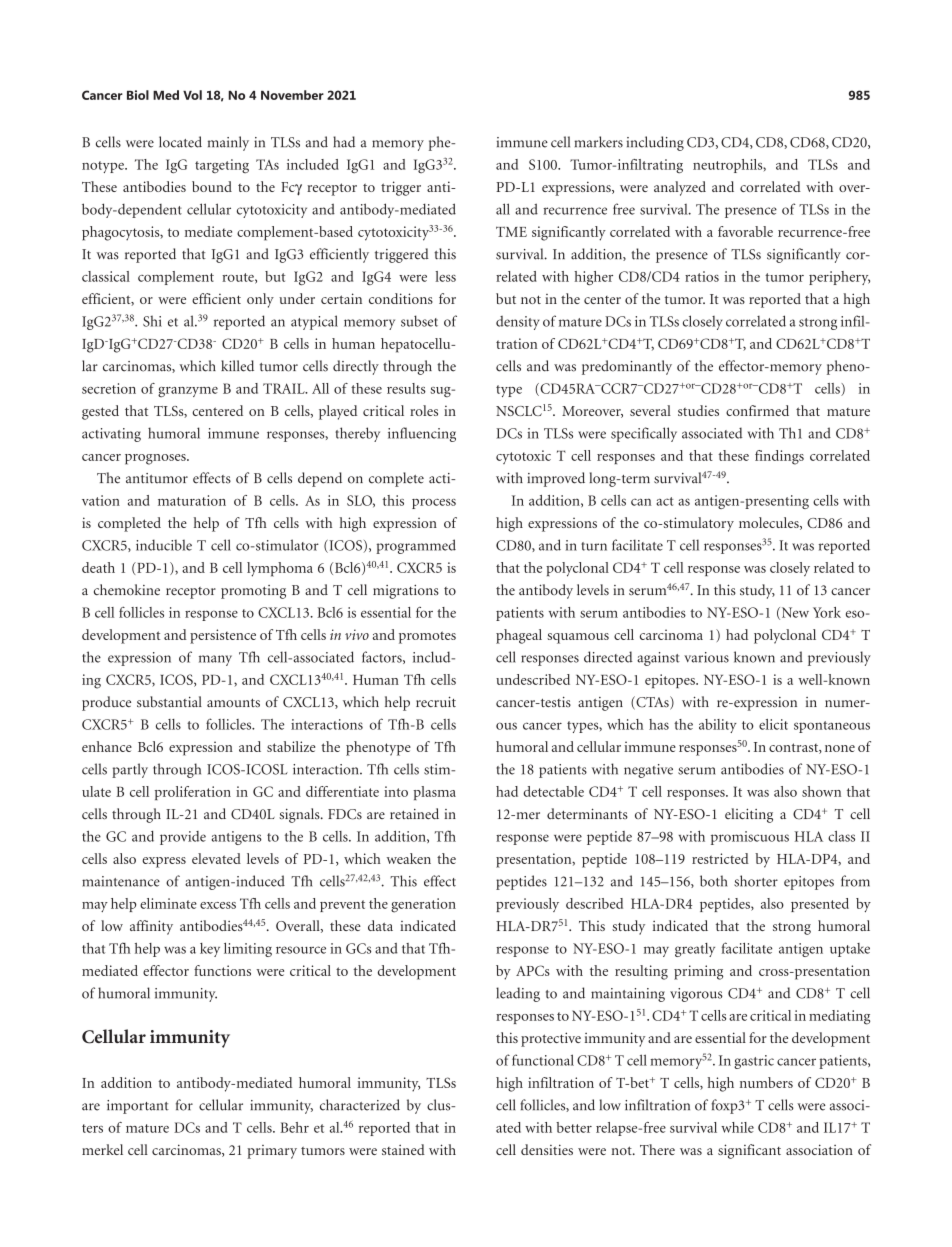 The image size is (952, 1247). Describe the element at coordinates (598, 142) in the screenshot. I see `markers` at that location.
